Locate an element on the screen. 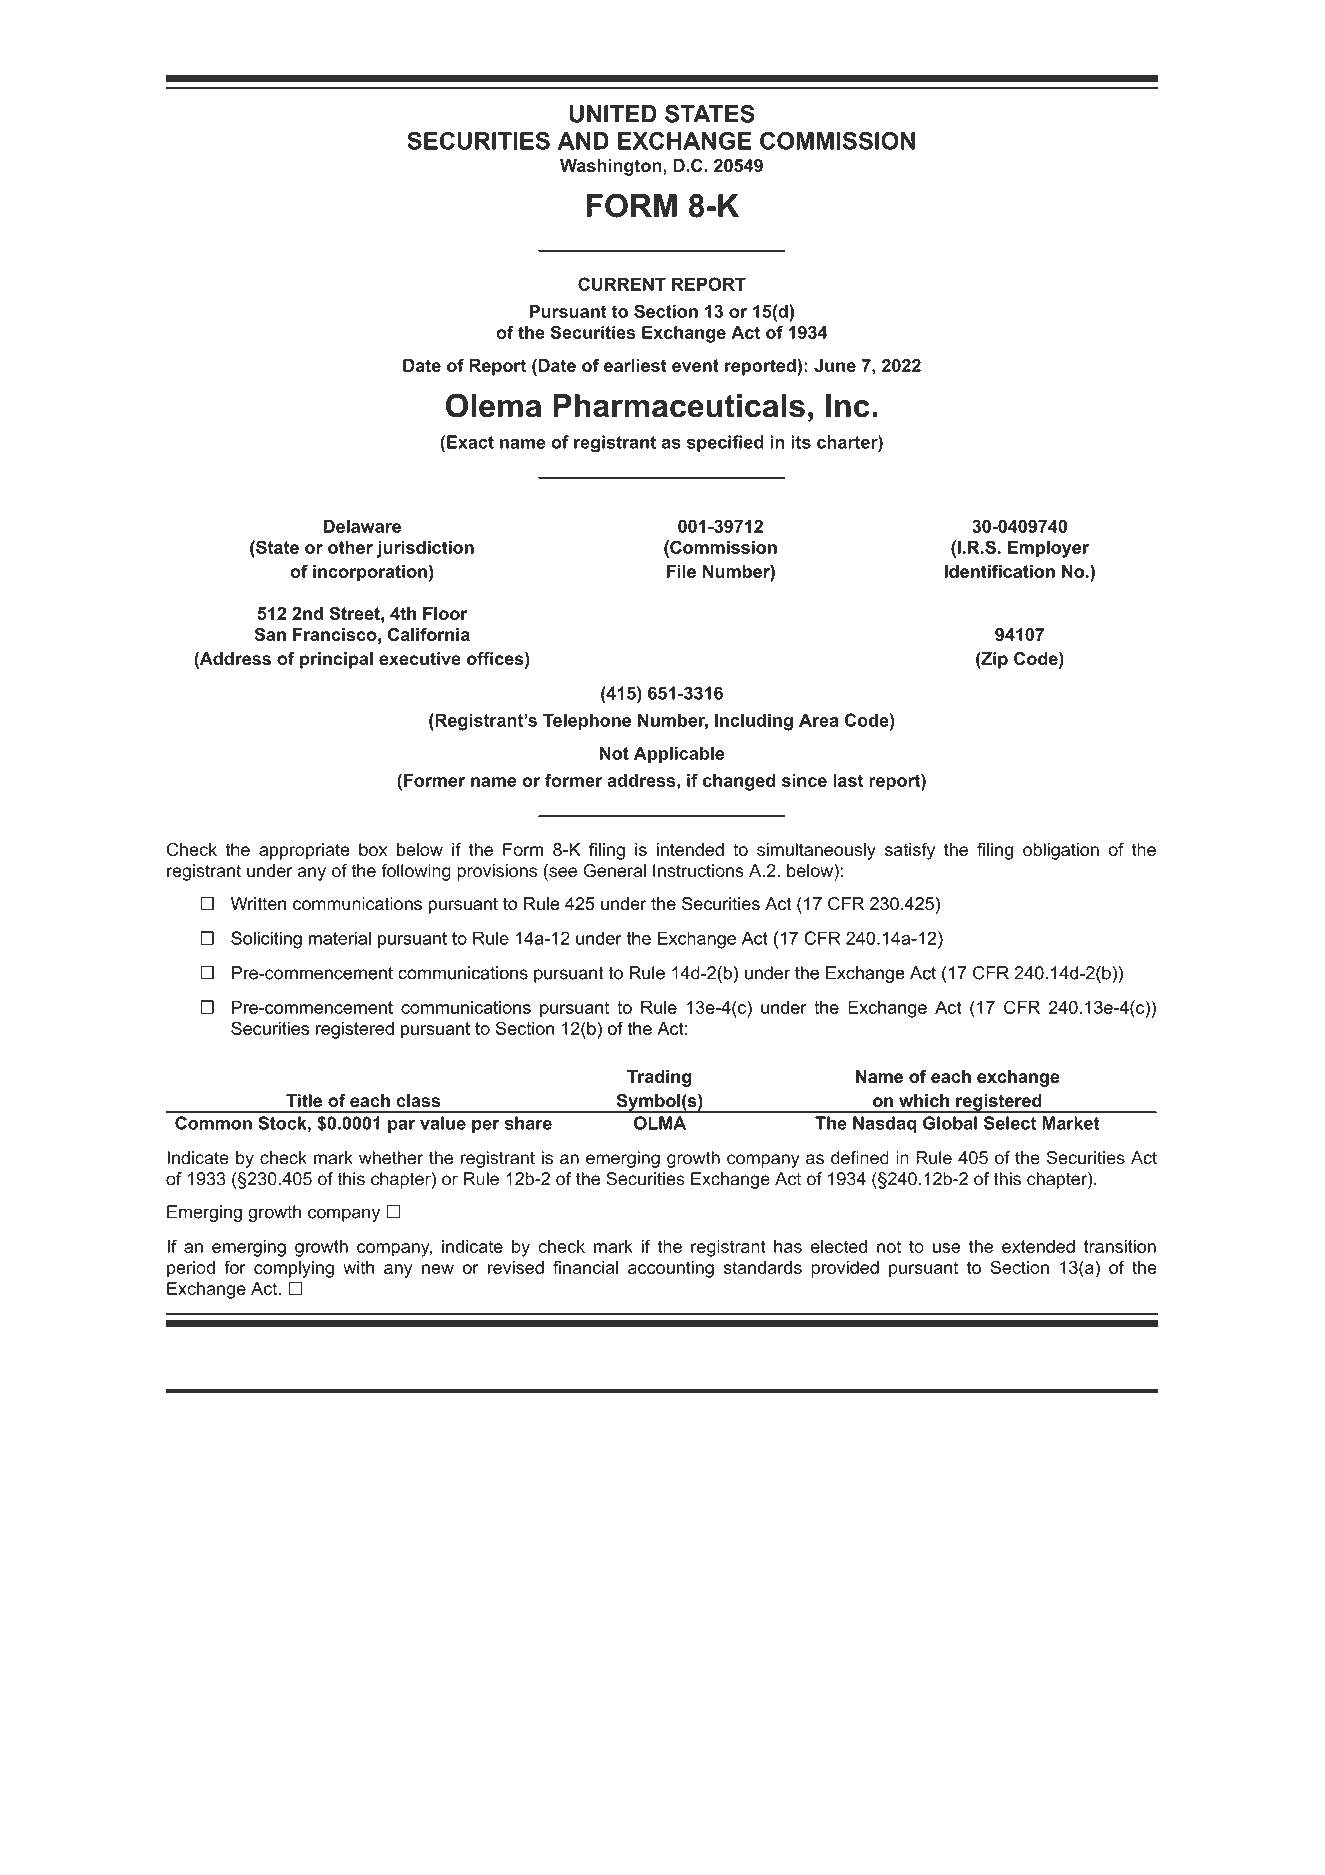 This screenshot has width=1325, height=1875. principal is located at coordinates (336, 660).
